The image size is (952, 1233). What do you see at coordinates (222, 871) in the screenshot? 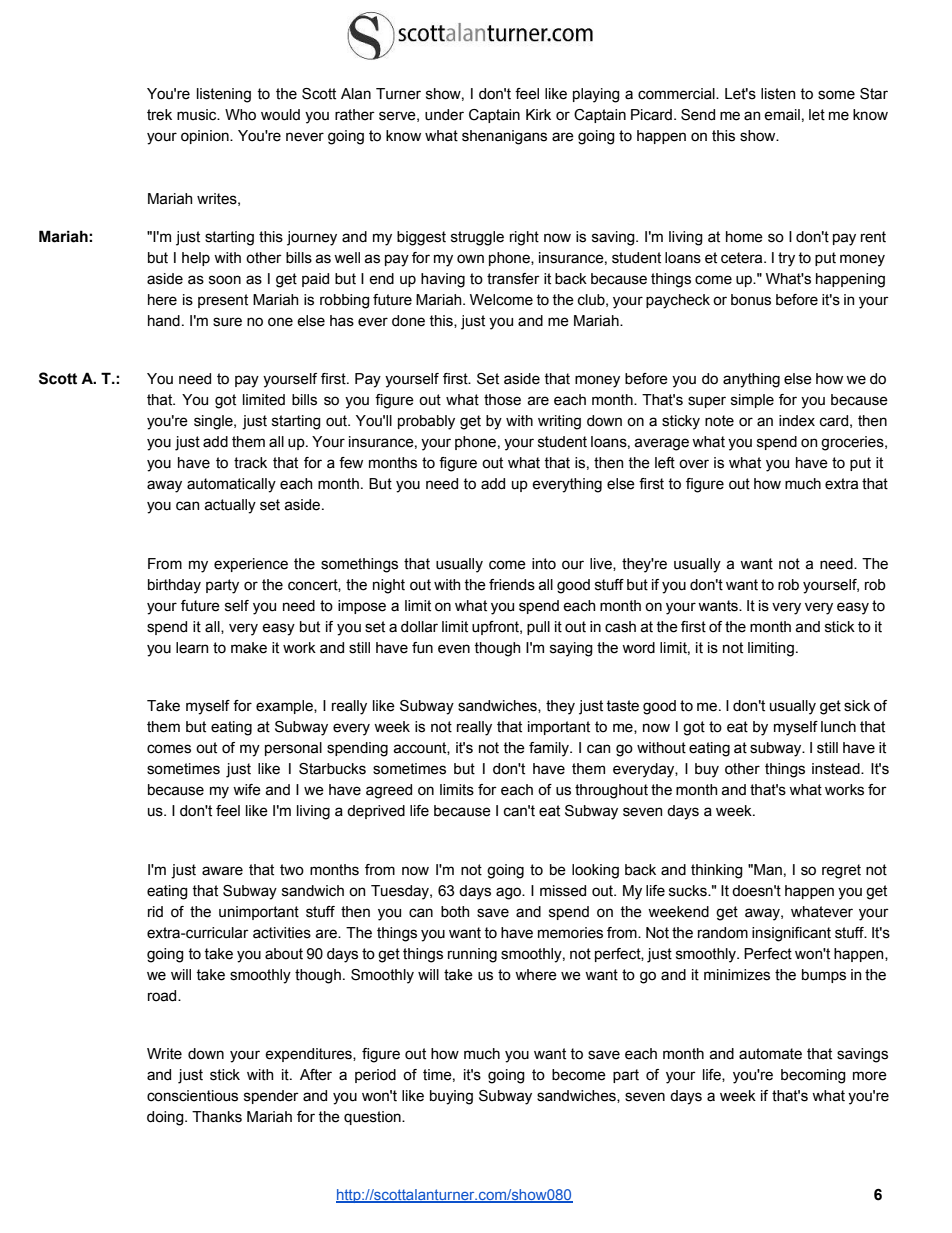
I see `aware` at bounding box center [222, 871].
